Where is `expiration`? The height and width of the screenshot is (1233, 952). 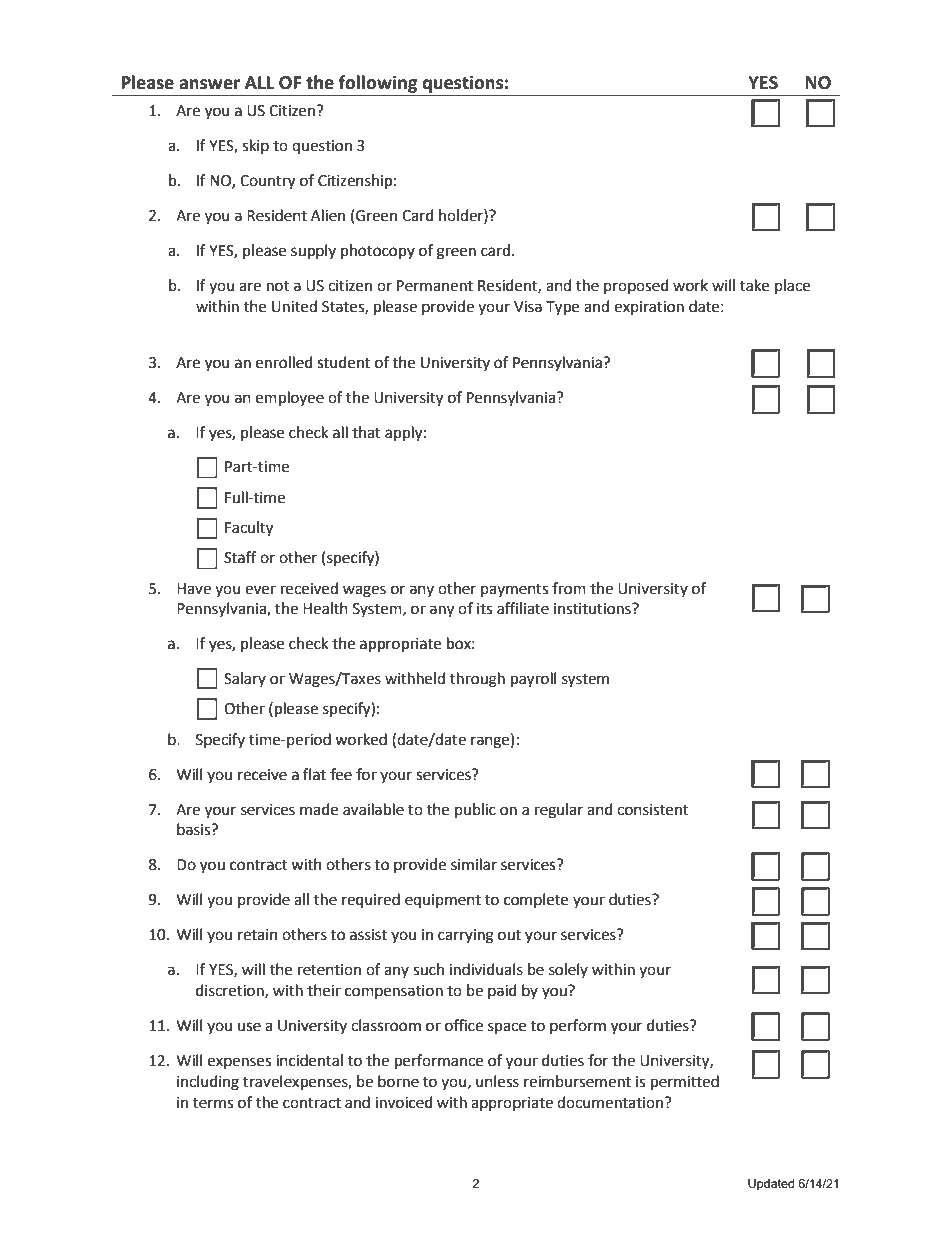
expiration is located at coordinates (649, 308).
